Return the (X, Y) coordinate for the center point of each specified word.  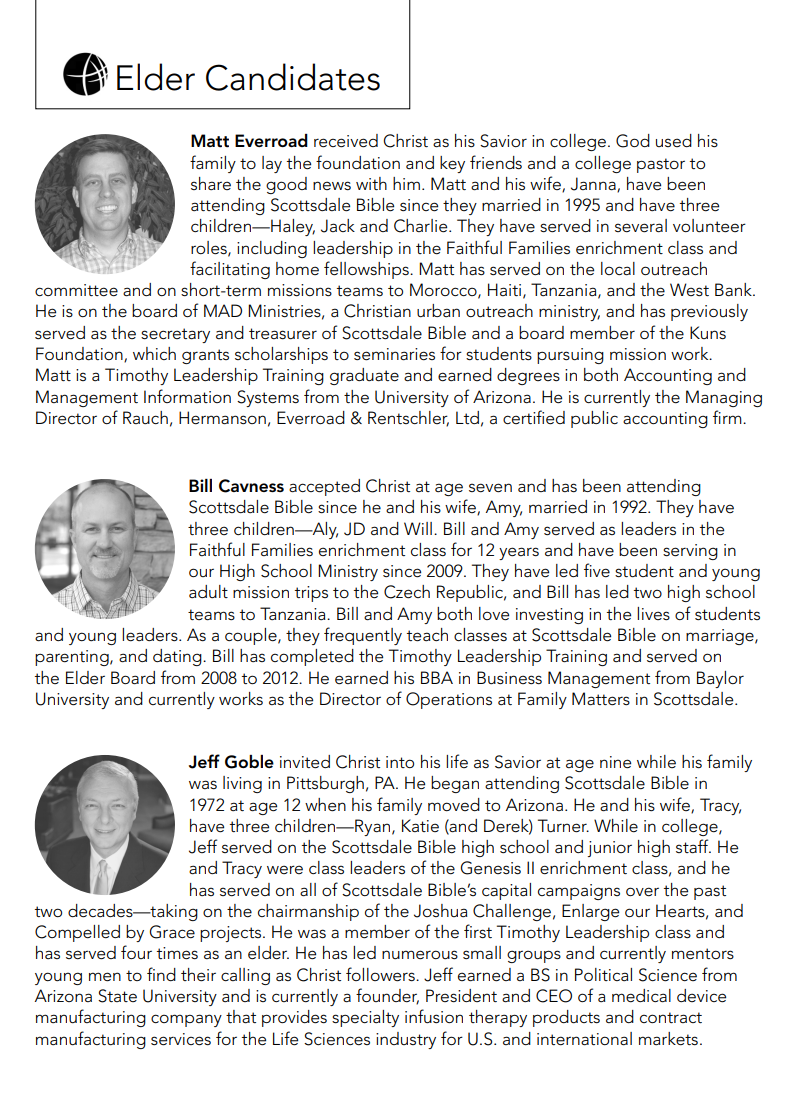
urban (438, 310)
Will (418, 528)
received (346, 141)
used (674, 140)
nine (615, 762)
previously (709, 312)
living (242, 784)
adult (208, 591)
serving (690, 552)
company (186, 1020)
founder (387, 996)
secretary (175, 335)
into (400, 762)
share (211, 183)
